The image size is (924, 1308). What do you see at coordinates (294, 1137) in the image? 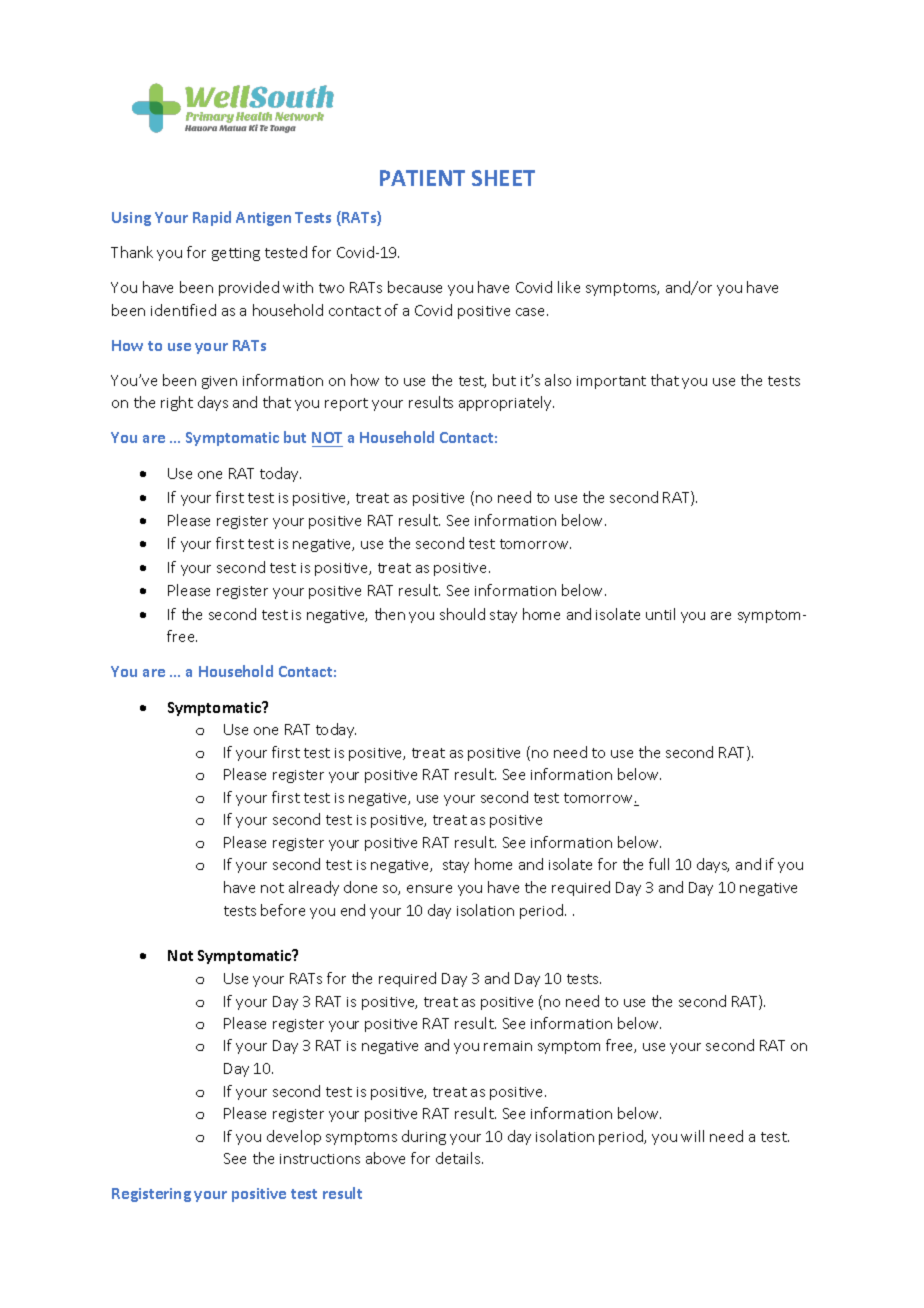
I see `develop` at bounding box center [294, 1137].
